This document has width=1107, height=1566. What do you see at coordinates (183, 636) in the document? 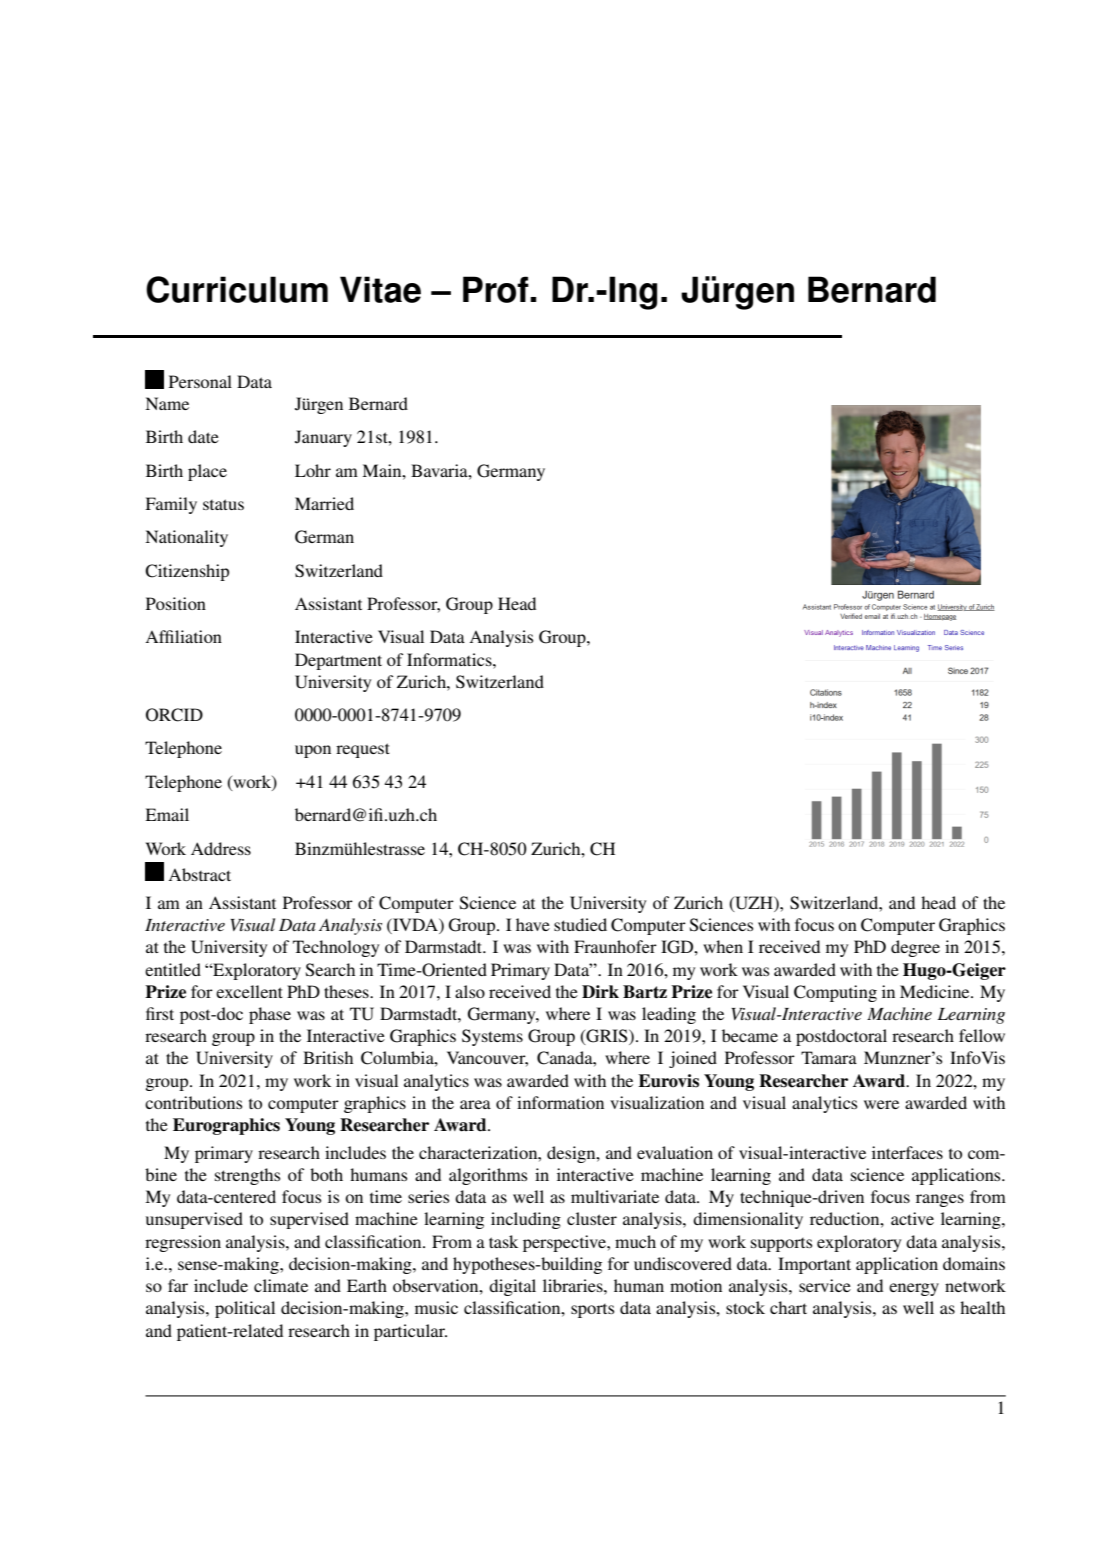
I see `Affiliation` at bounding box center [183, 636].
